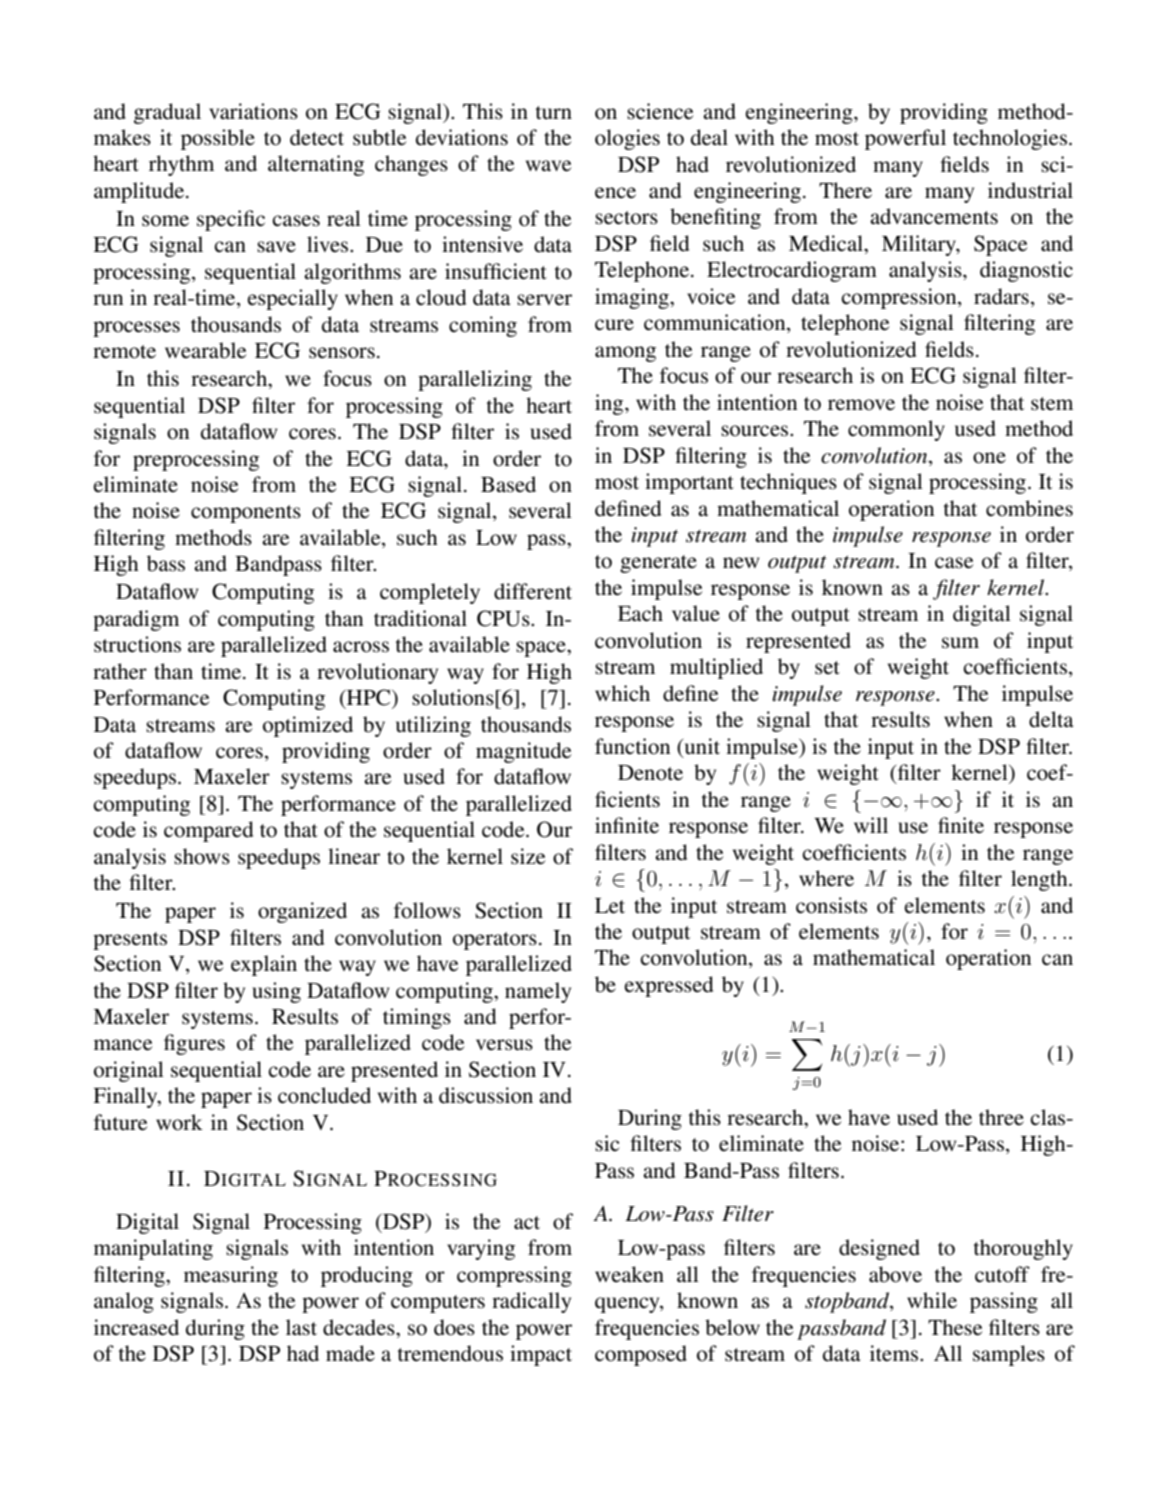 The height and width of the screenshot is (1510, 1167). Describe the element at coordinates (1051, 719) in the screenshot. I see `delta` at that location.
